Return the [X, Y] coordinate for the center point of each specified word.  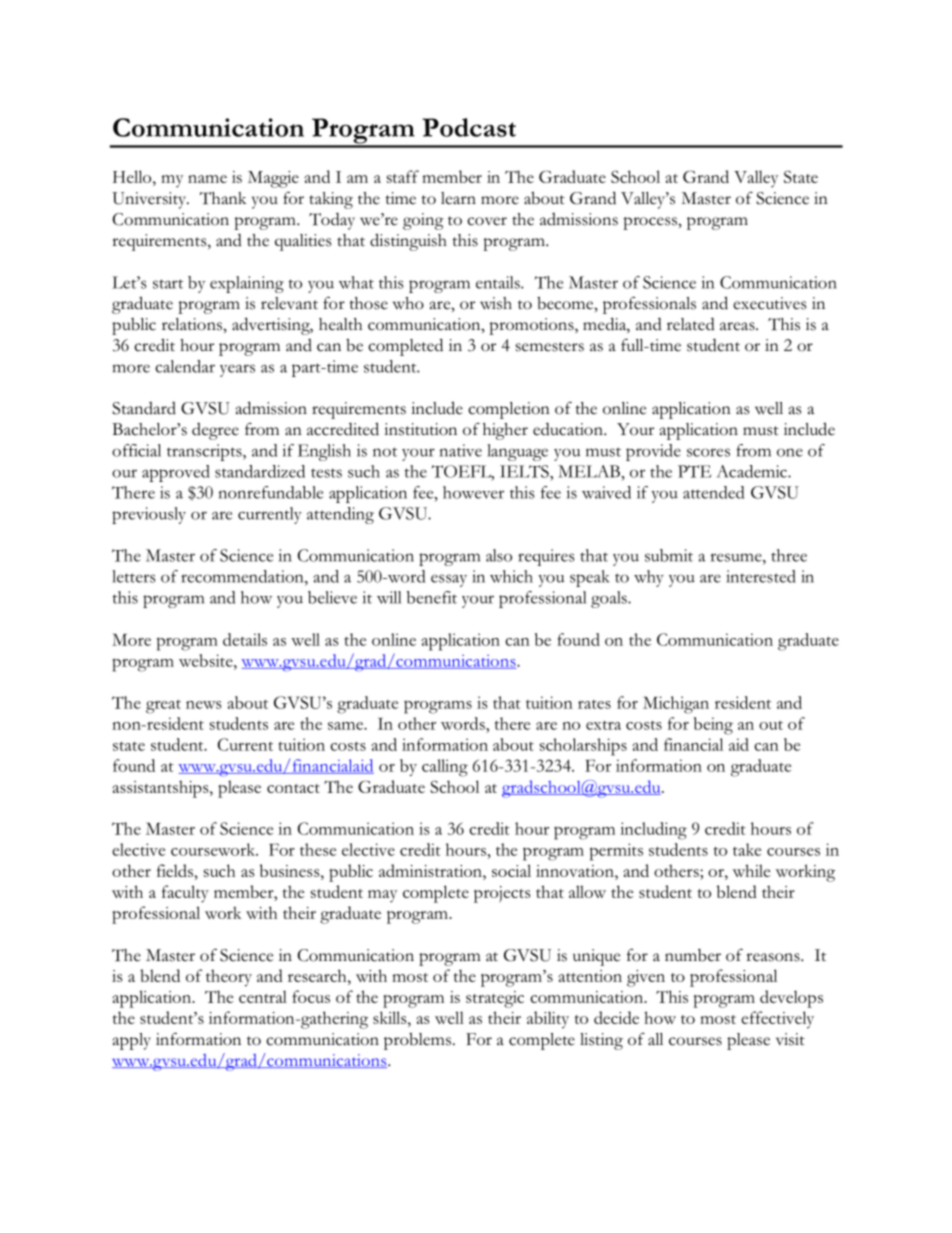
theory [229, 978]
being [713, 726]
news [204, 705]
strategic [495, 999]
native [461, 450]
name [207, 179]
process [651, 223]
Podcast [469, 127]
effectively [777, 1020]
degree [215, 431]
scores [708, 452]
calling [445, 768]
